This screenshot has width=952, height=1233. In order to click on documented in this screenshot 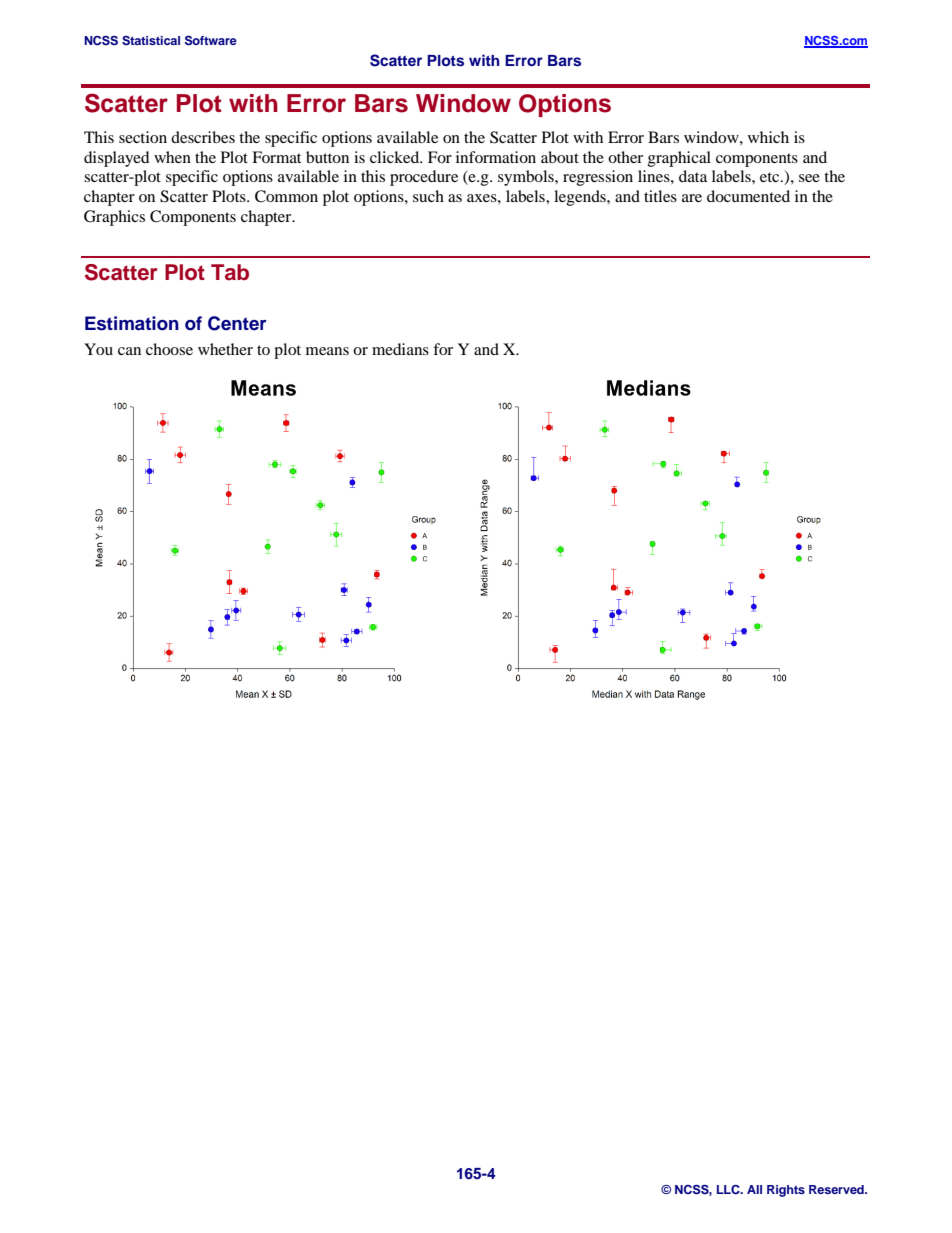, I will do `click(748, 196)`.
